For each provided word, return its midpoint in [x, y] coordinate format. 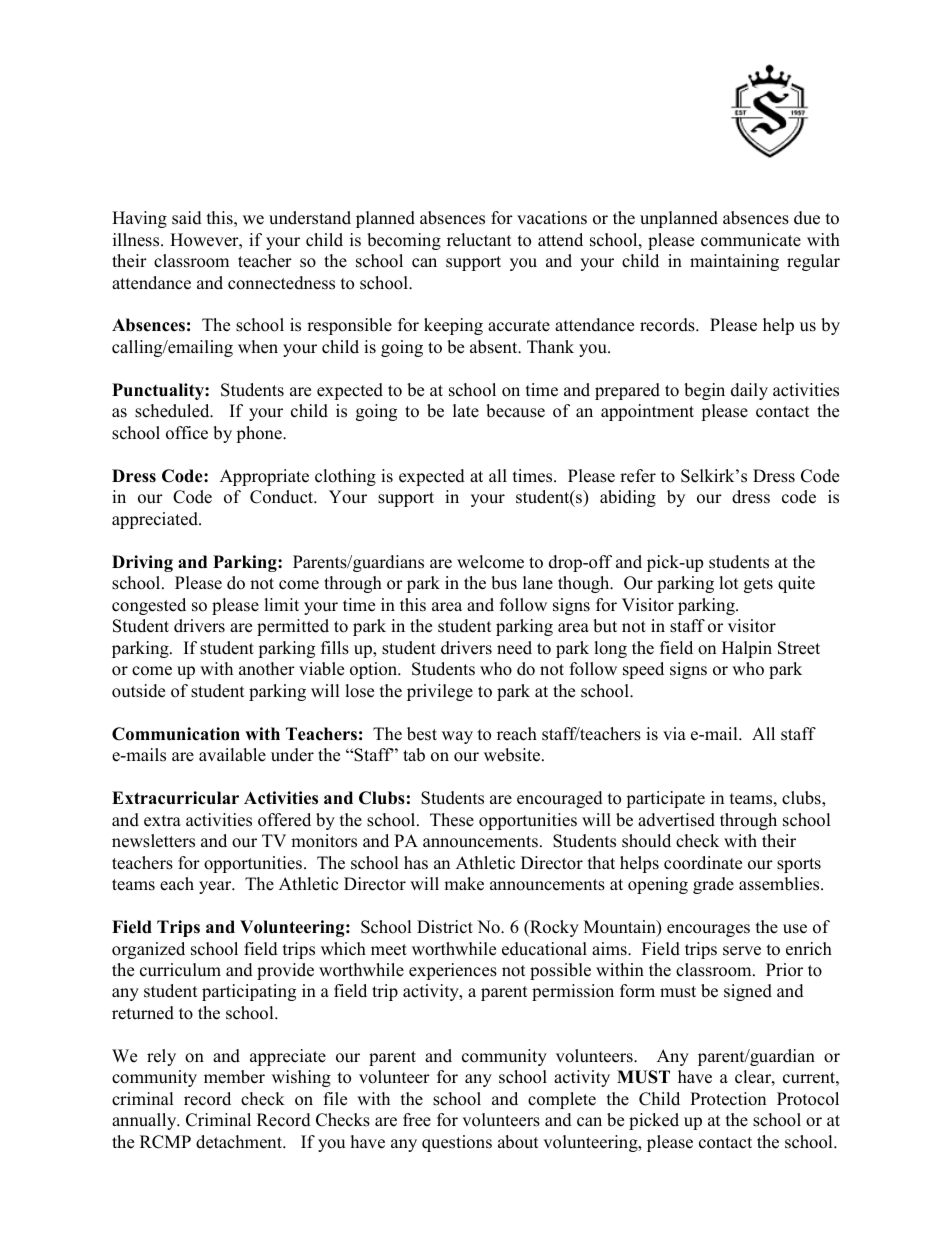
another [267, 669]
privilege [440, 692]
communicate [751, 240]
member [234, 1077]
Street [799, 648]
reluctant [479, 240]
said [187, 218]
